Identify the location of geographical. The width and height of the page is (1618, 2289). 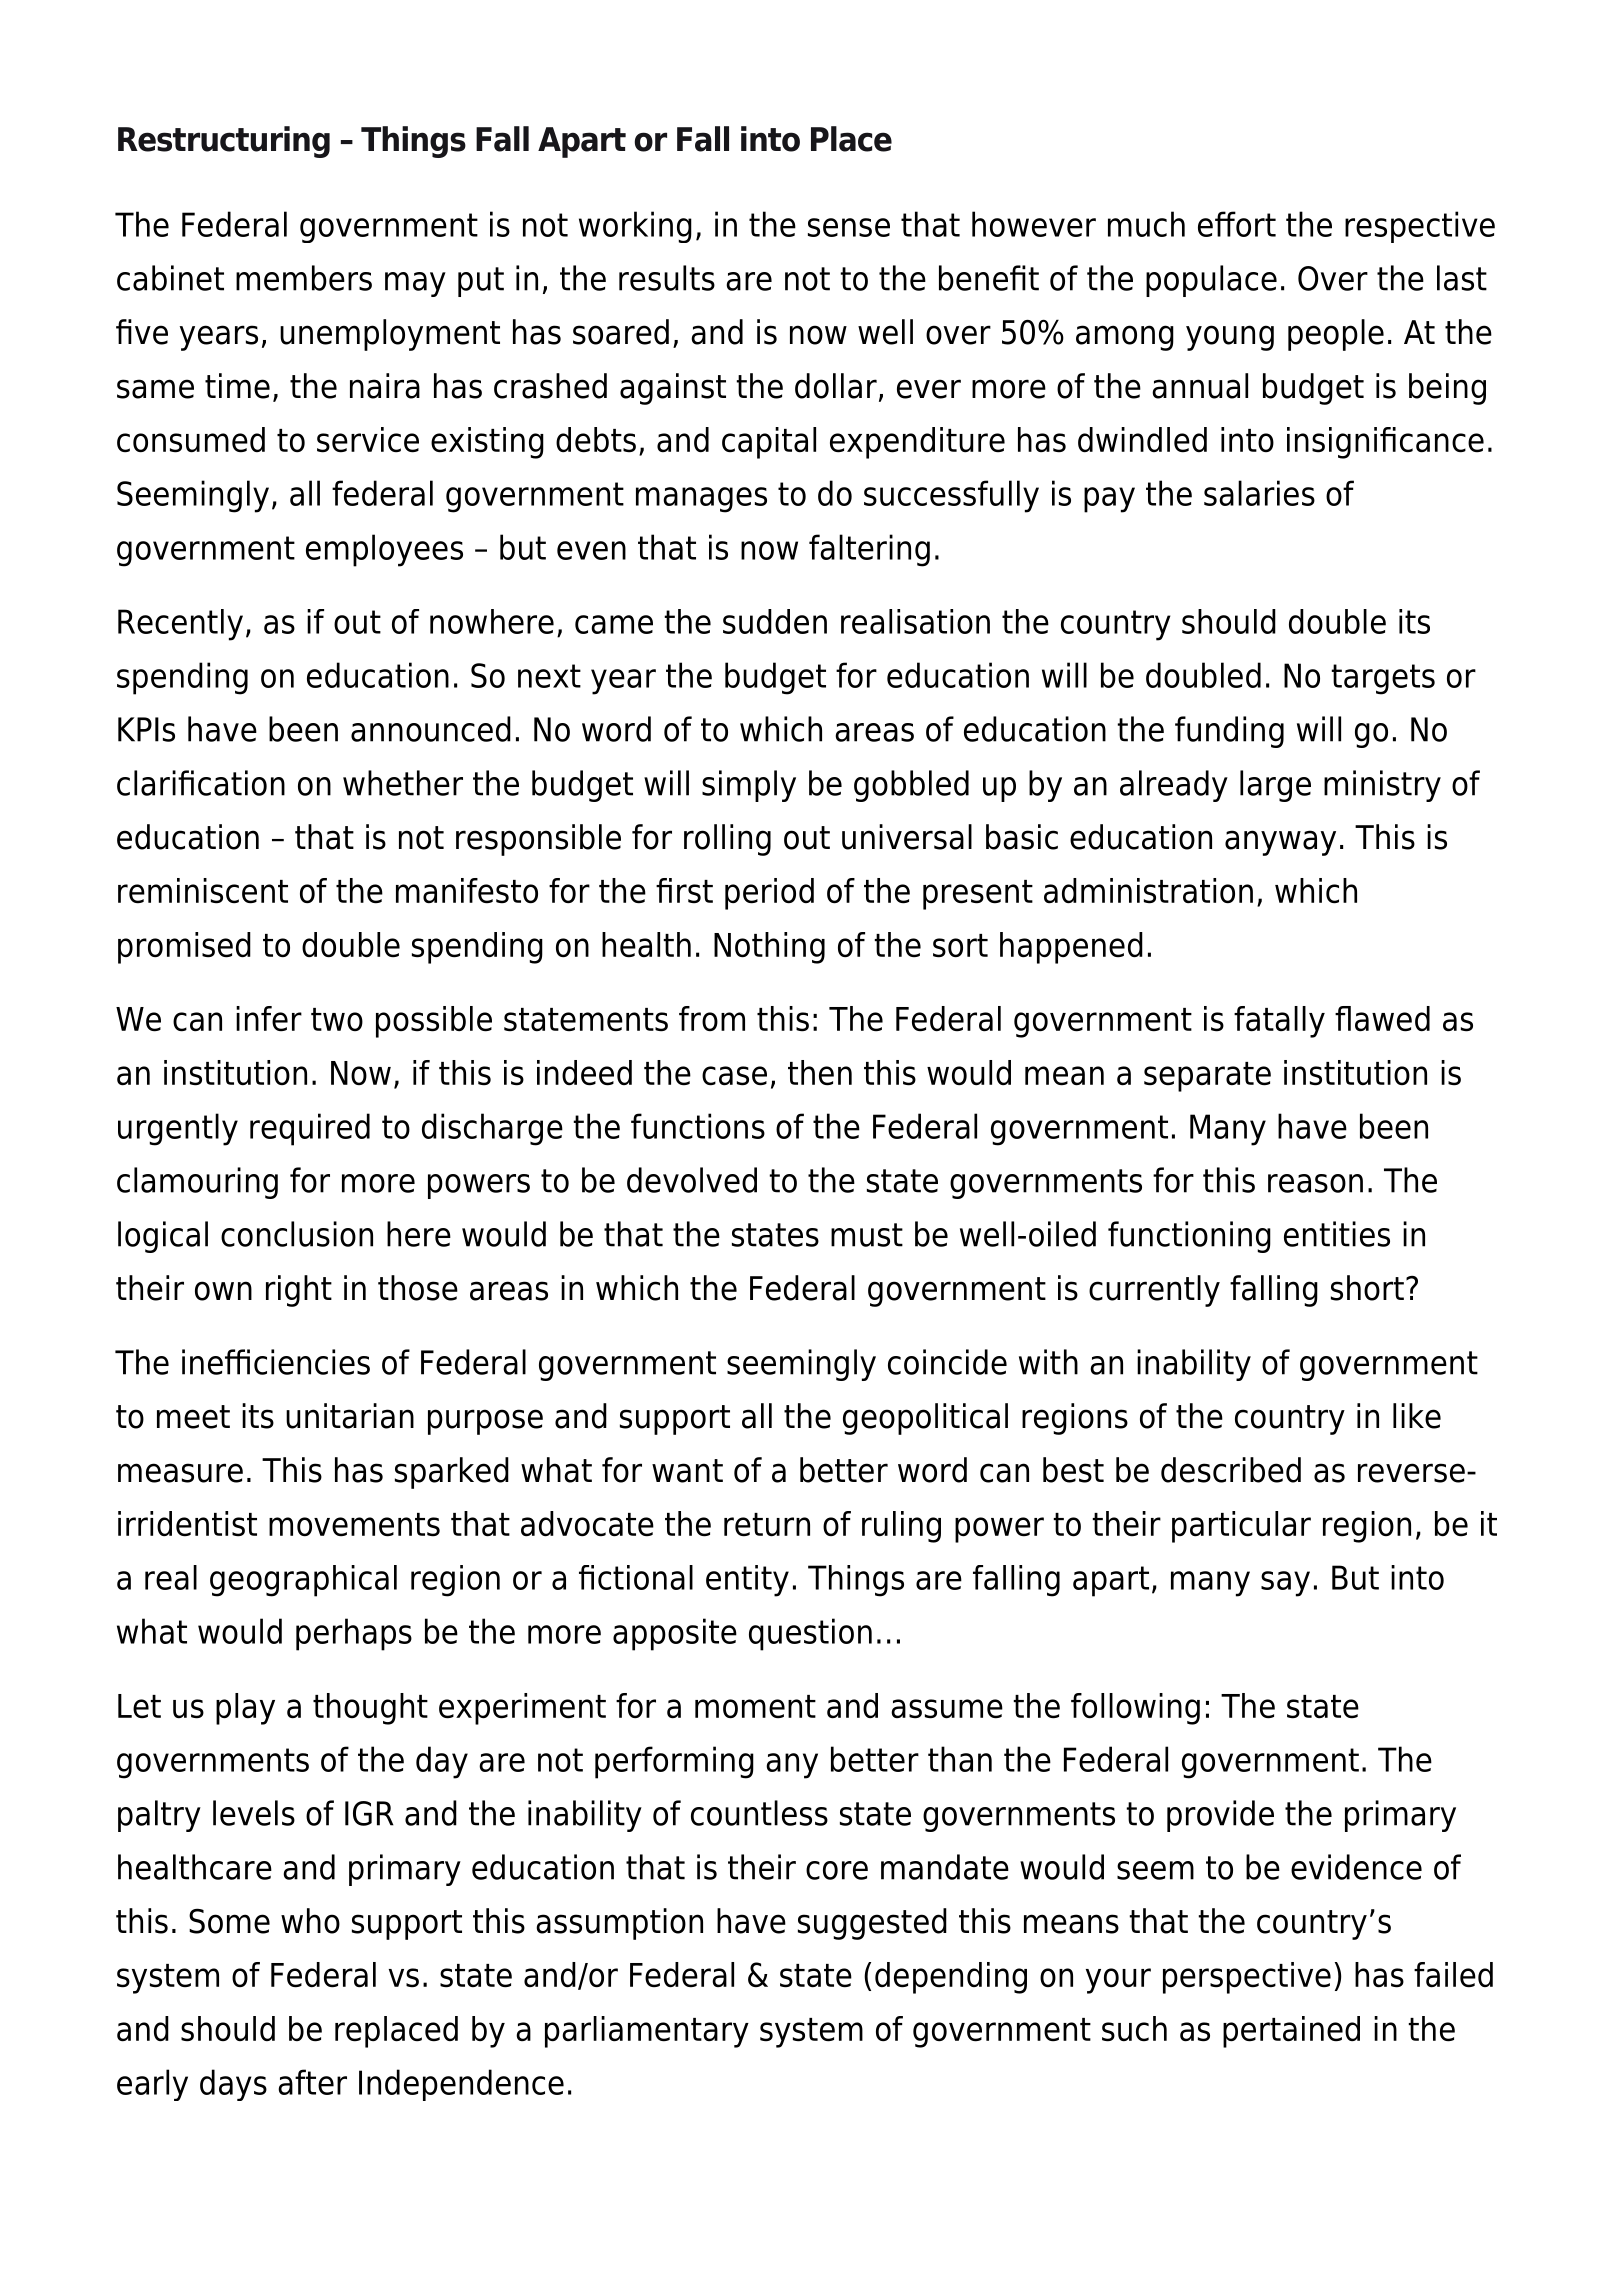
(303, 1581).
